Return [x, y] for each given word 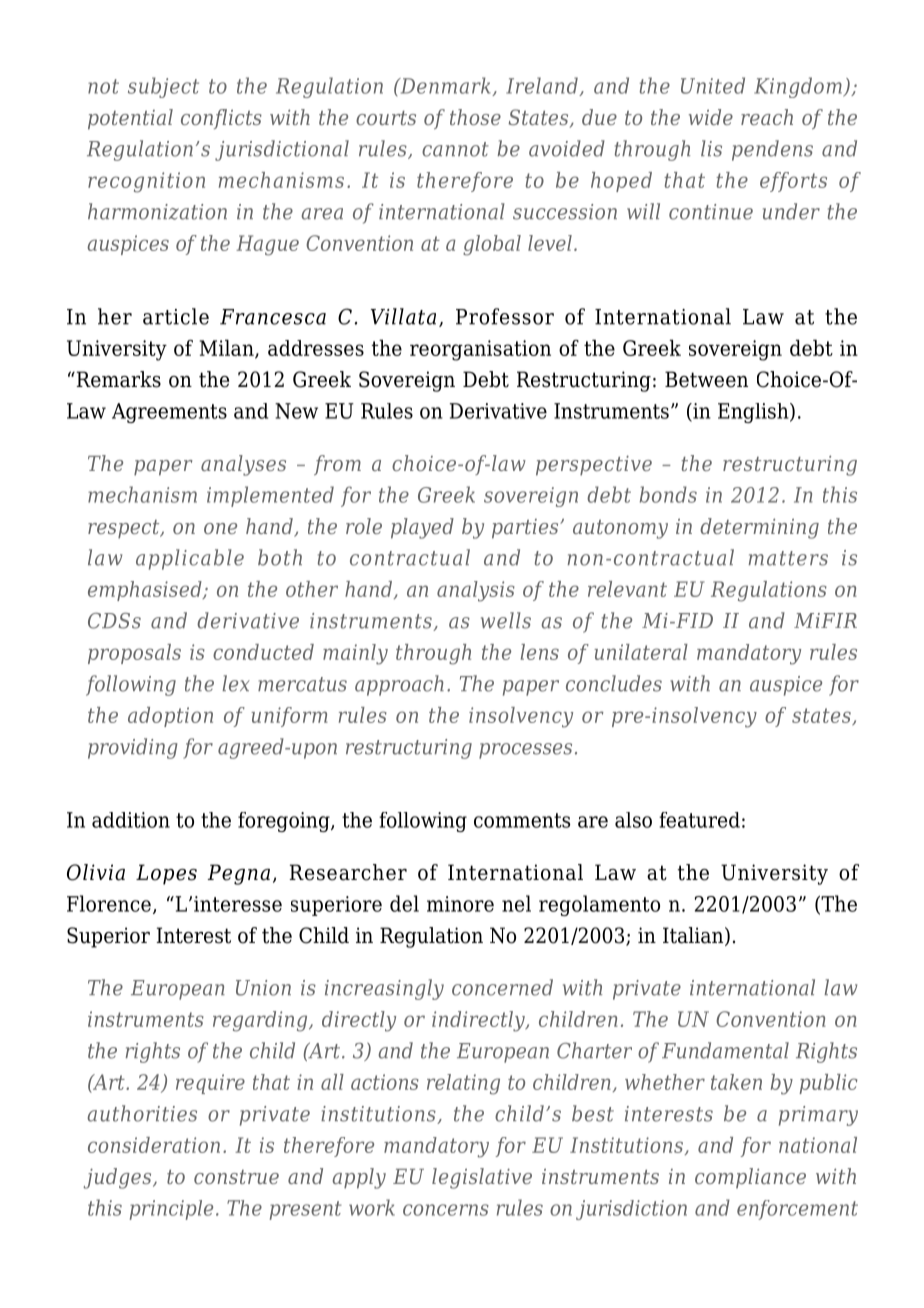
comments [522, 820]
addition [131, 820]
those [475, 117]
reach [767, 117]
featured [699, 820]
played [422, 528]
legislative [482, 1178]
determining [759, 528]
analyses [243, 465]
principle [171, 1210]
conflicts [221, 119]
